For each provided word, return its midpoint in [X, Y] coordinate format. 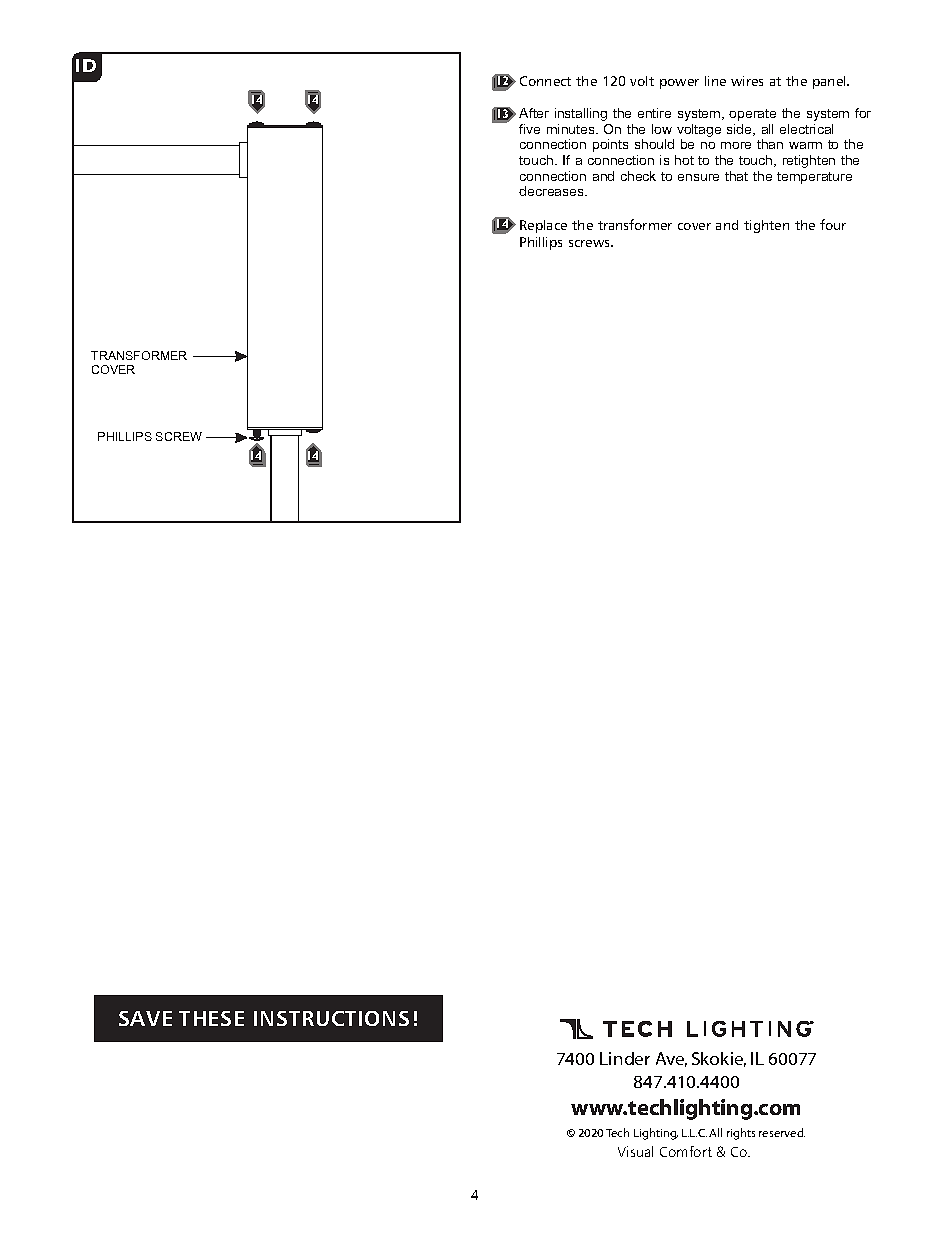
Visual [635, 1151]
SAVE [145, 1018]
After [534, 113]
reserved [782, 1132]
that [736, 176]
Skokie [719, 1059]
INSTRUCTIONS [331, 1018]
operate [752, 115]
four [833, 224]
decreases [552, 191]
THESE [211, 1018]
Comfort [686, 1151]
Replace [543, 226]
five [529, 129]
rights [741, 1134]
